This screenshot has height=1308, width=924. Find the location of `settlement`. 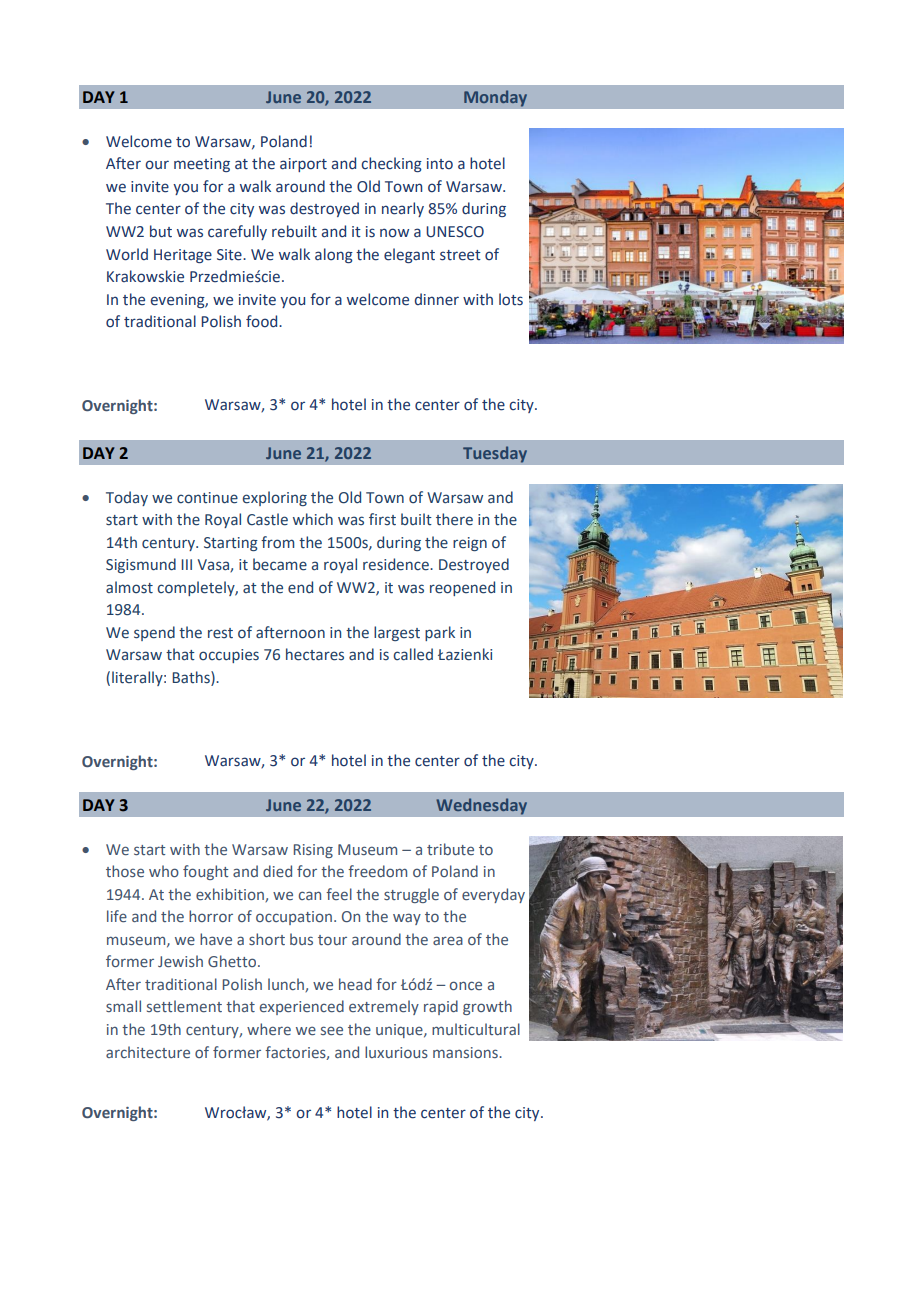

settlement is located at coordinates (184, 1006).
